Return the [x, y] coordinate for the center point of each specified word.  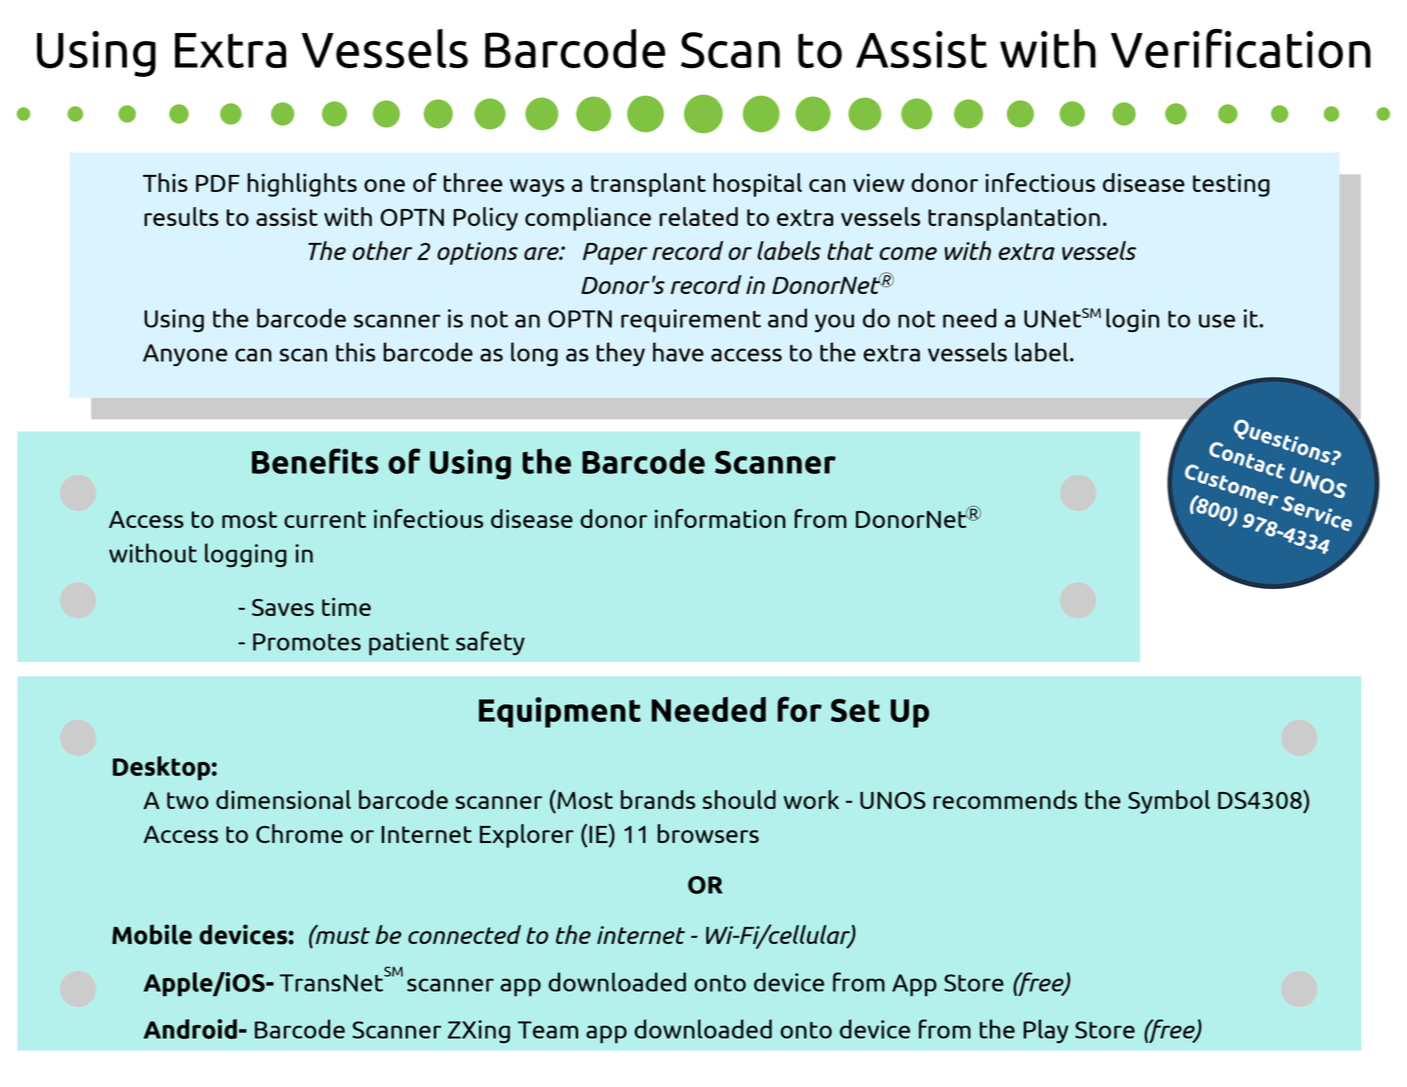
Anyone [185, 355]
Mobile [152, 934]
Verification [1241, 48]
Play [1046, 1031]
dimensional [283, 799]
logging [246, 555]
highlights [302, 185]
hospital [757, 185]
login [1132, 320]
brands [658, 799]
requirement [691, 321]
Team [548, 1030]
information [720, 518]
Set [855, 710]
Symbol [1169, 802]
